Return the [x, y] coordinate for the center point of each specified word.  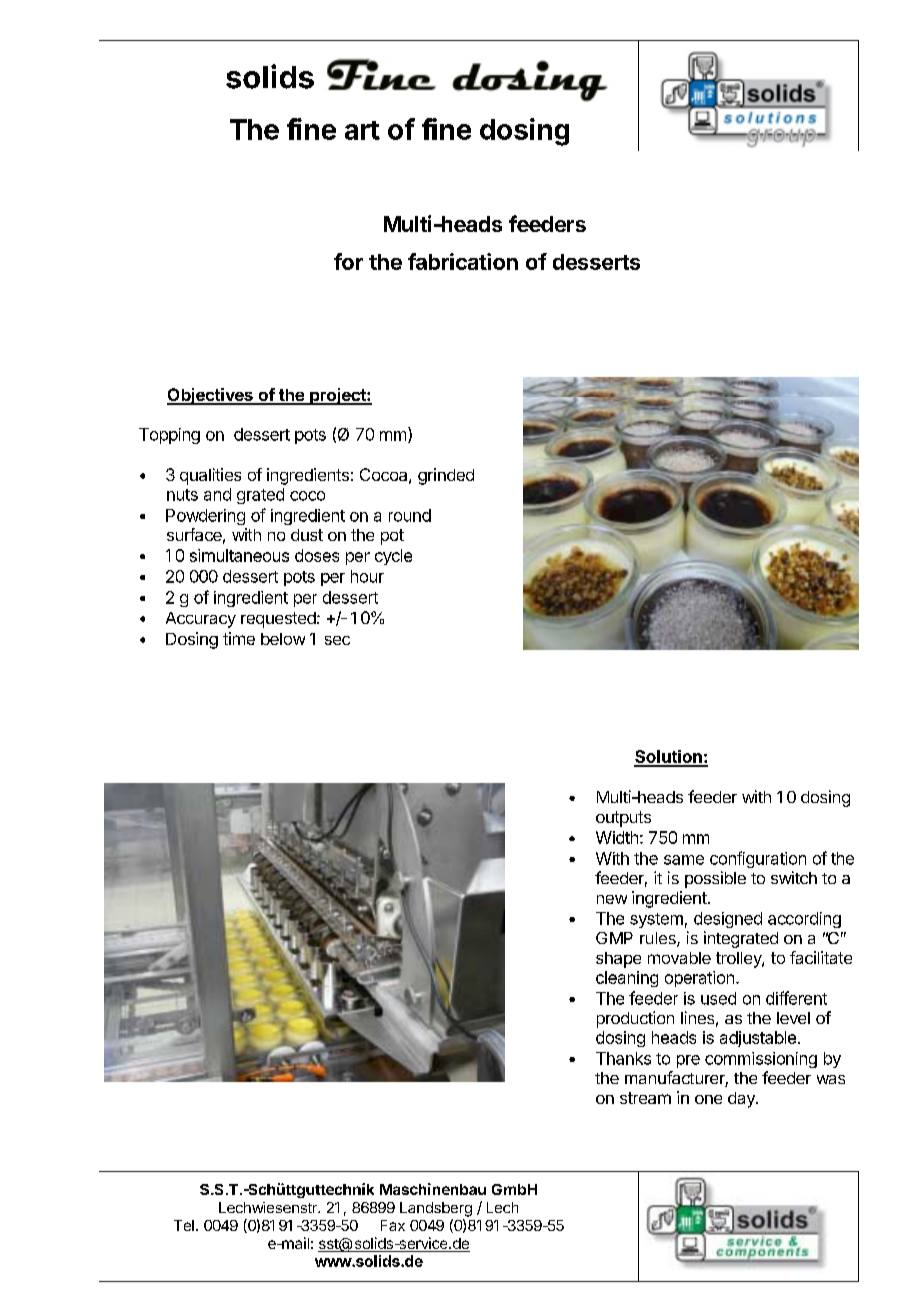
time [239, 638]
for [348, 261]
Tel [184, 1225]
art [362, 130]
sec [337, 640]
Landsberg [436, 1209]
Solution [669, 758]
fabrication [463, 261]
